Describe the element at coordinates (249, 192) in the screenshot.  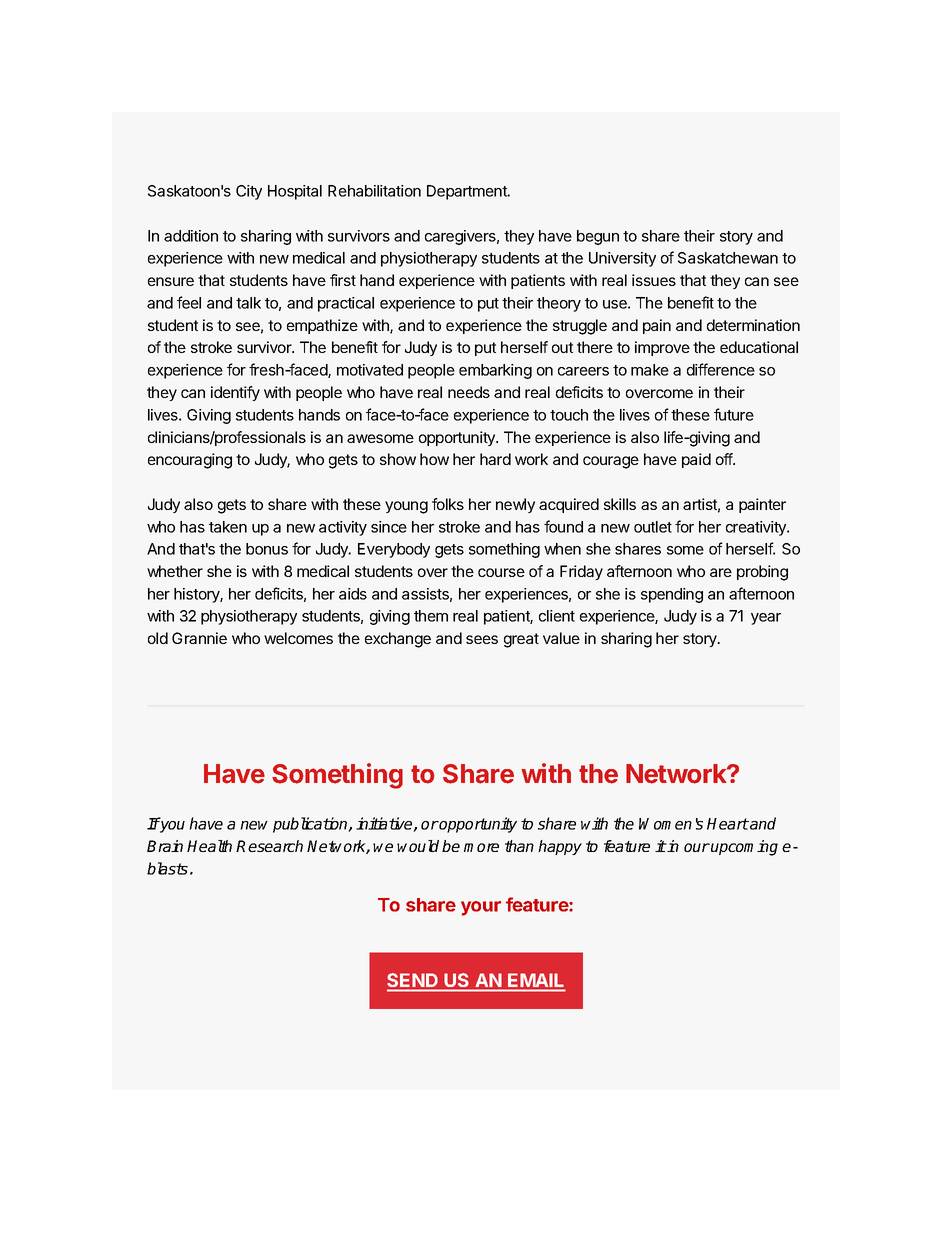
I see `City` at that location.
